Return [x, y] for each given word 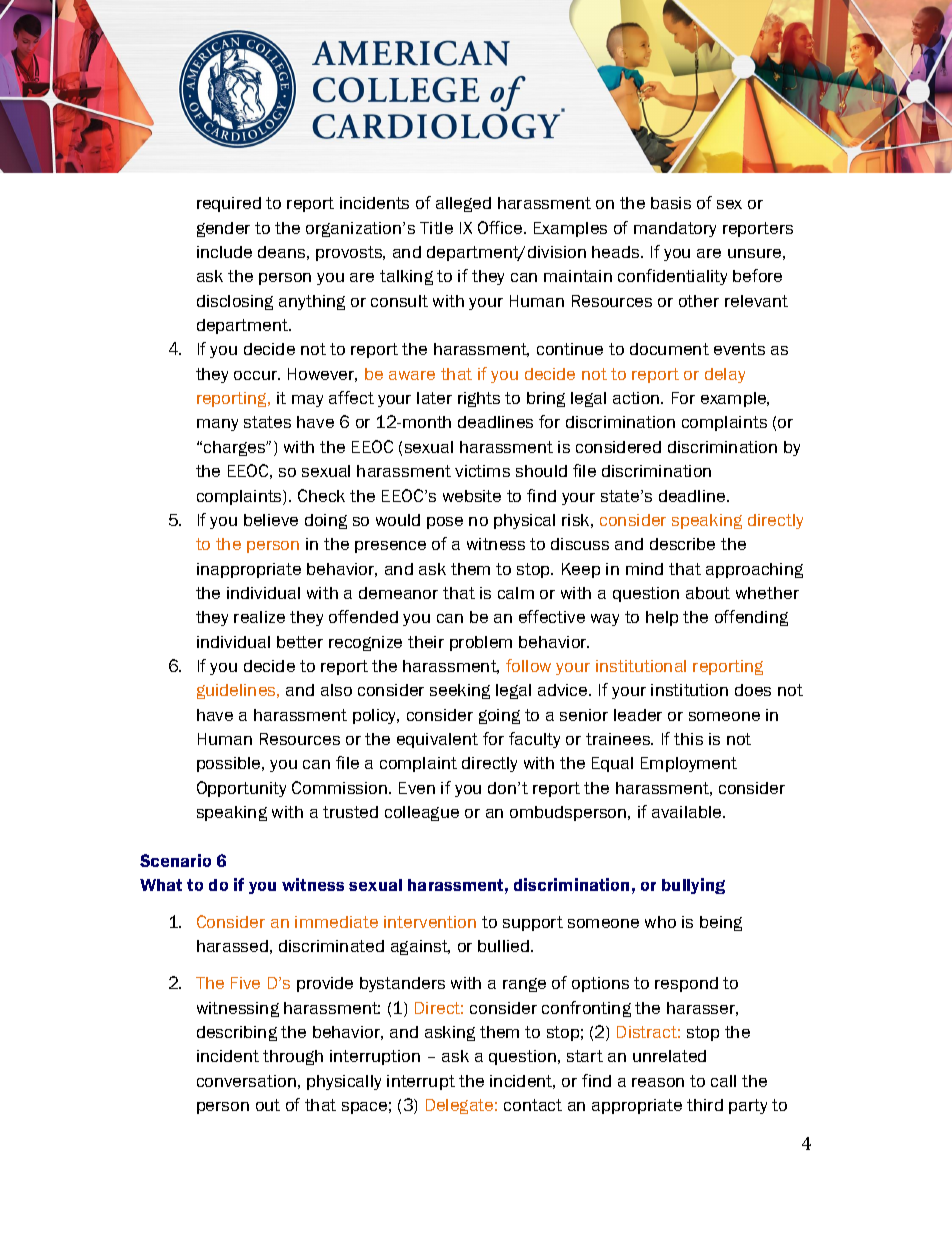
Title [436, 228]
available [688, 812]
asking [450, 1033]
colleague [422, 813]
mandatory [675, 229]
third [705, 1105]
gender [223, 229]
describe [682, 544]
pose [445, 523]
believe [271, 520]
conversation [246, 1081]
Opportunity [241, 789]
